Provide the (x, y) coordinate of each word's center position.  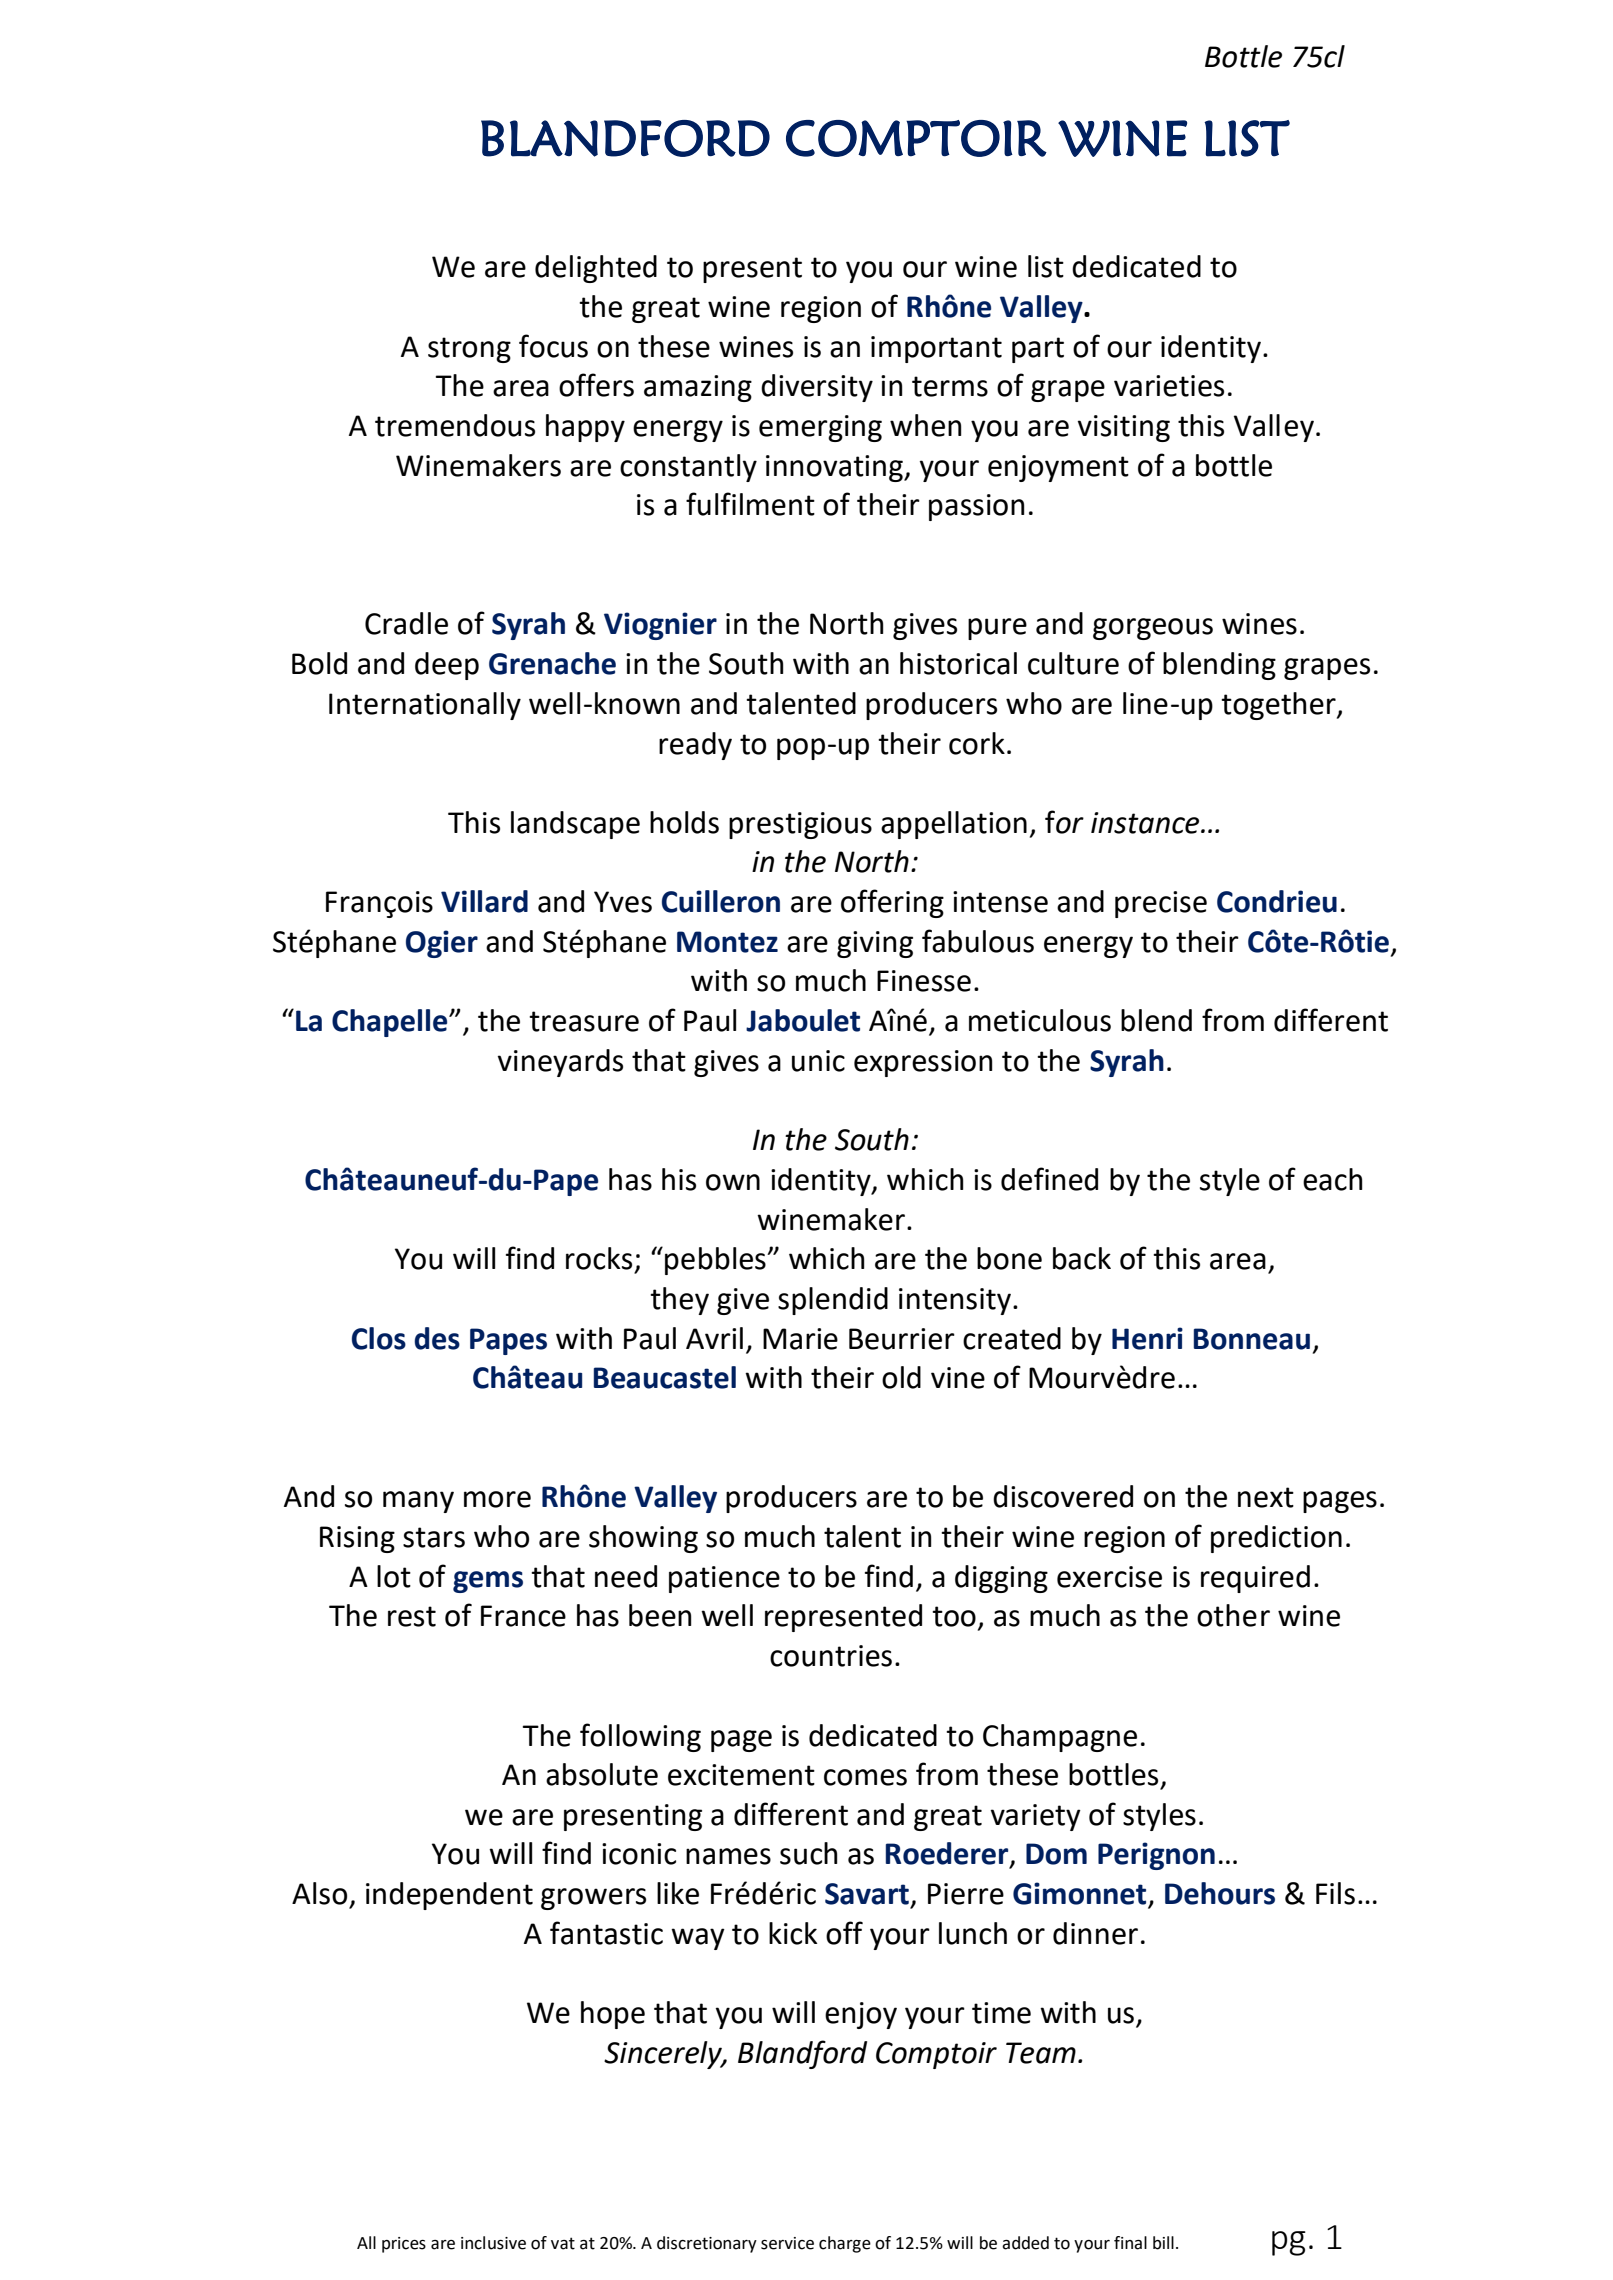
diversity (817, 388)
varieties (1169, 386)
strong (469, 350)
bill (1163, 2243)
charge (845, 2244)
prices (404, 2245)
